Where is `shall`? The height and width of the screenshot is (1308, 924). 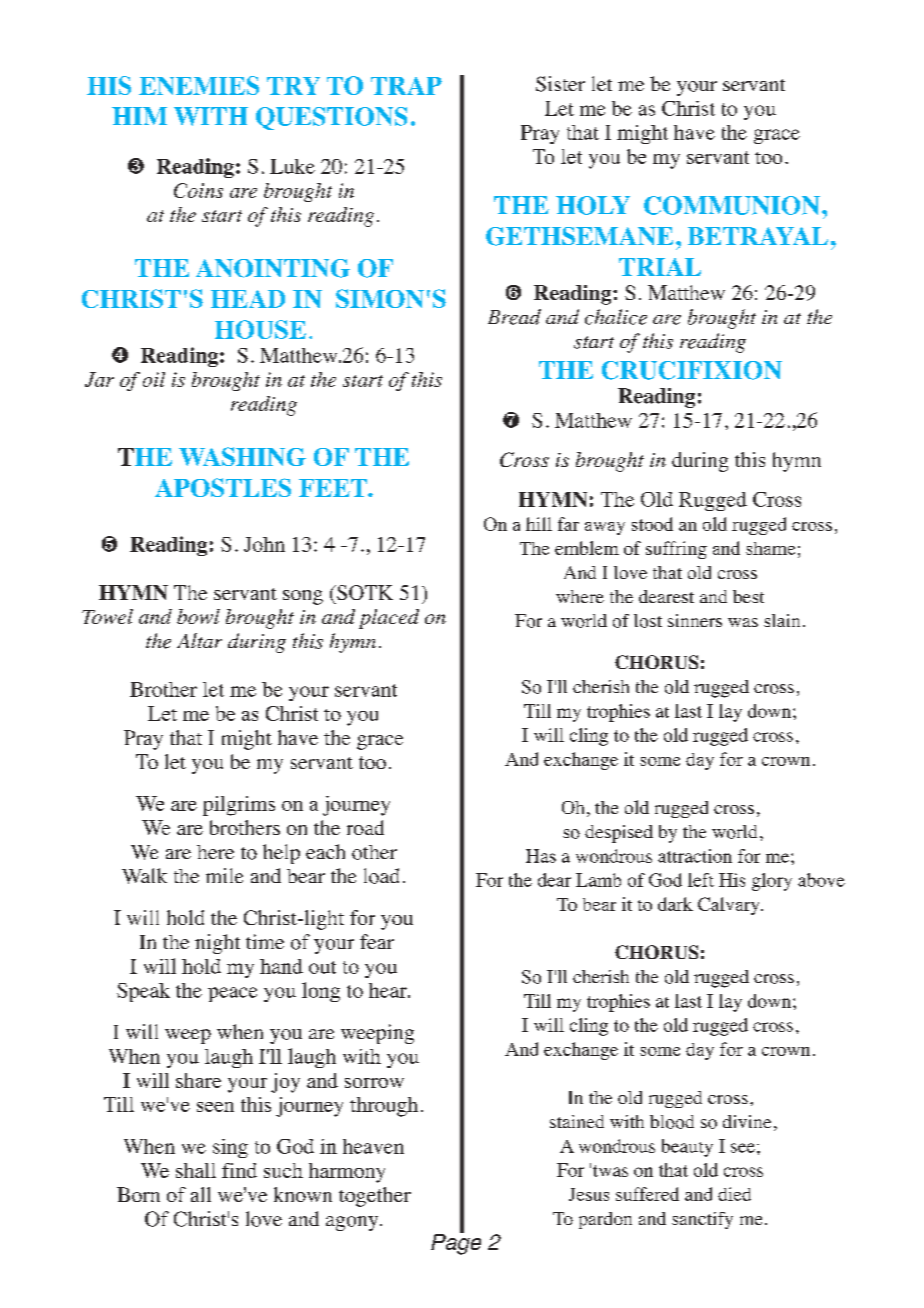
shall is located at coordinates (196, 1170).
